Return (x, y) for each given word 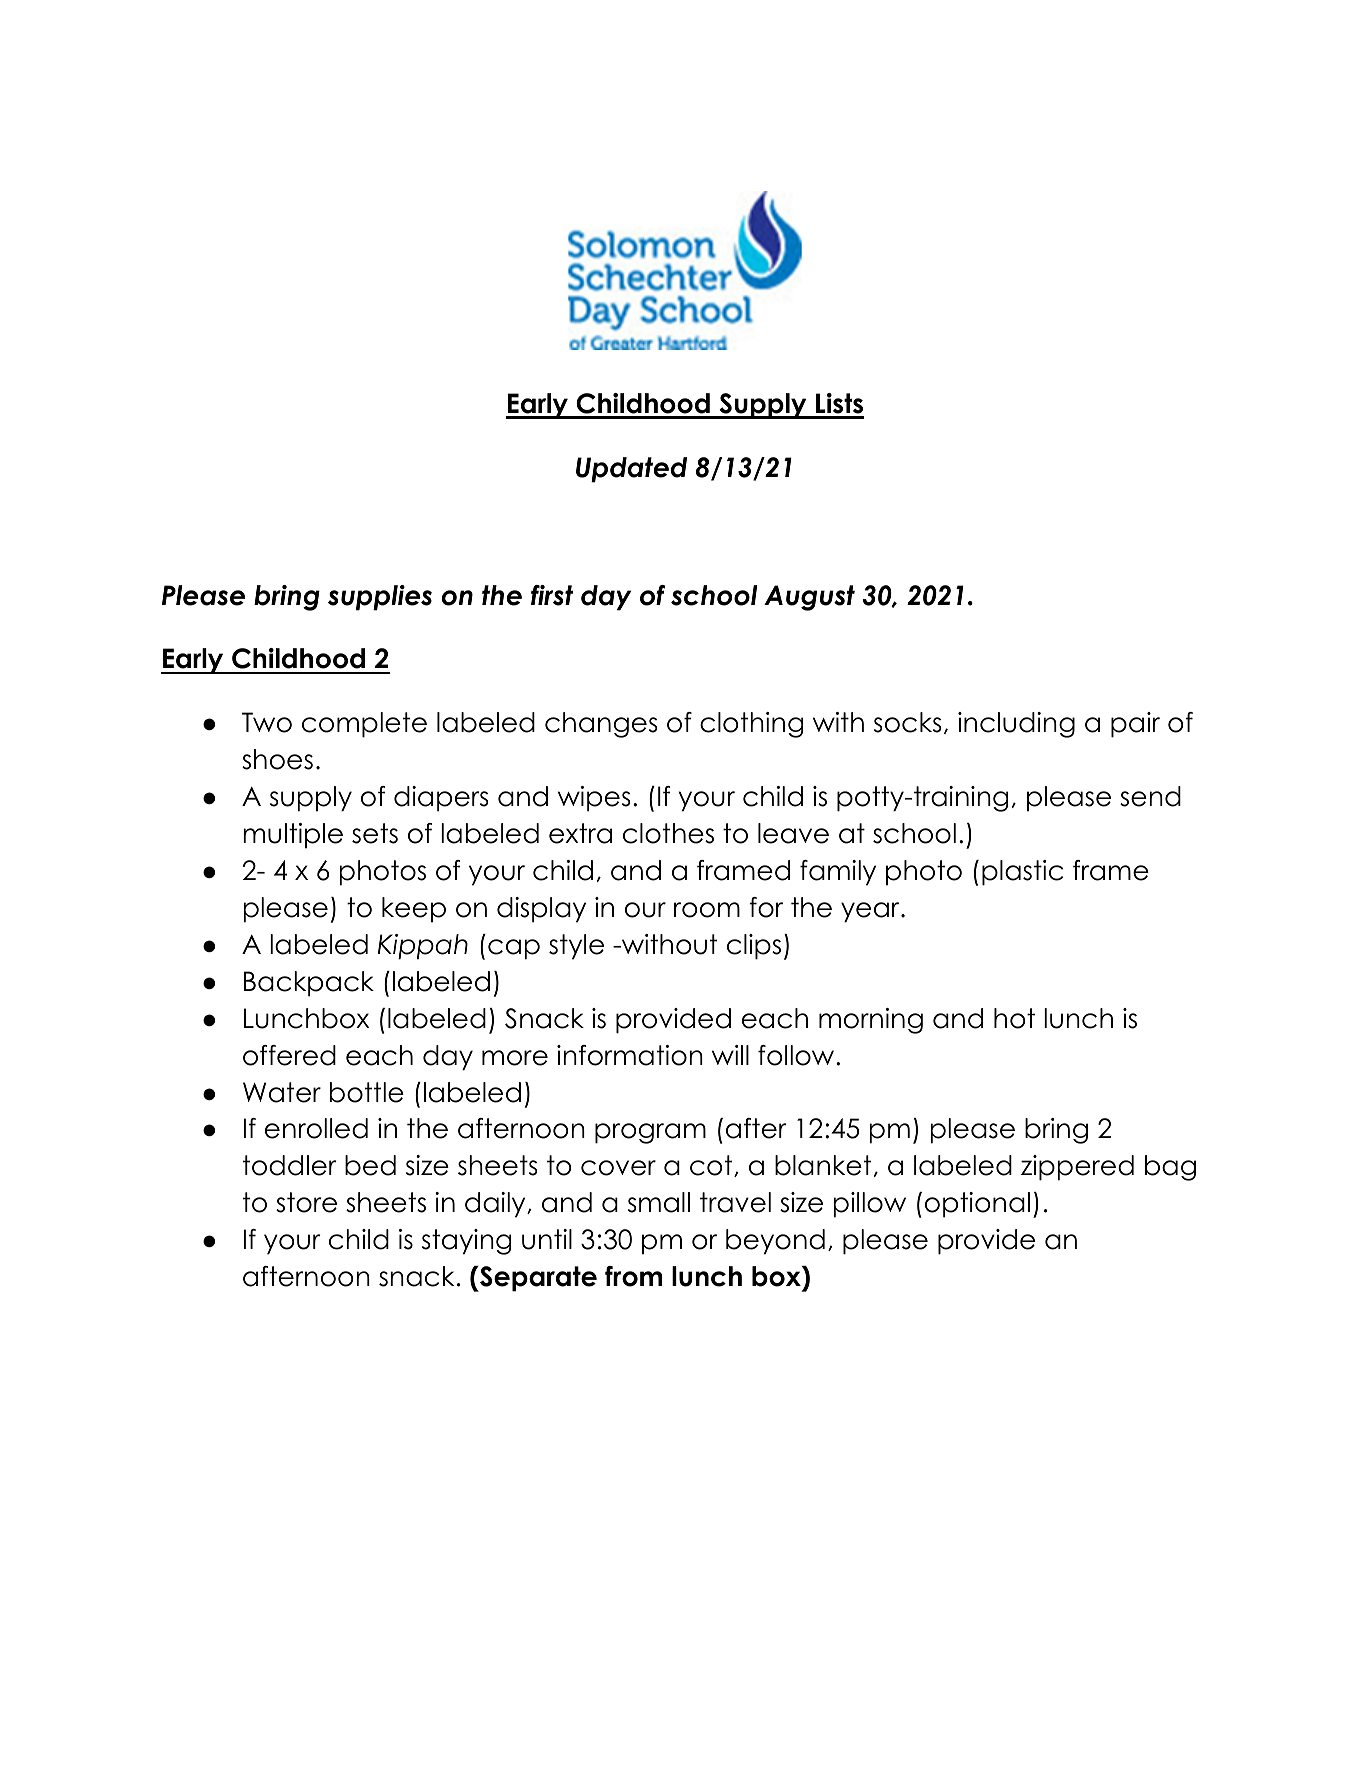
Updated (631, 470)
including (1016, 725)
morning (871, 1021)
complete (364, 725)
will (730, 1055)
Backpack (309, 984)
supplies (380, 598)
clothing (751, 725)
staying (466, 1242)
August (809, 598)
